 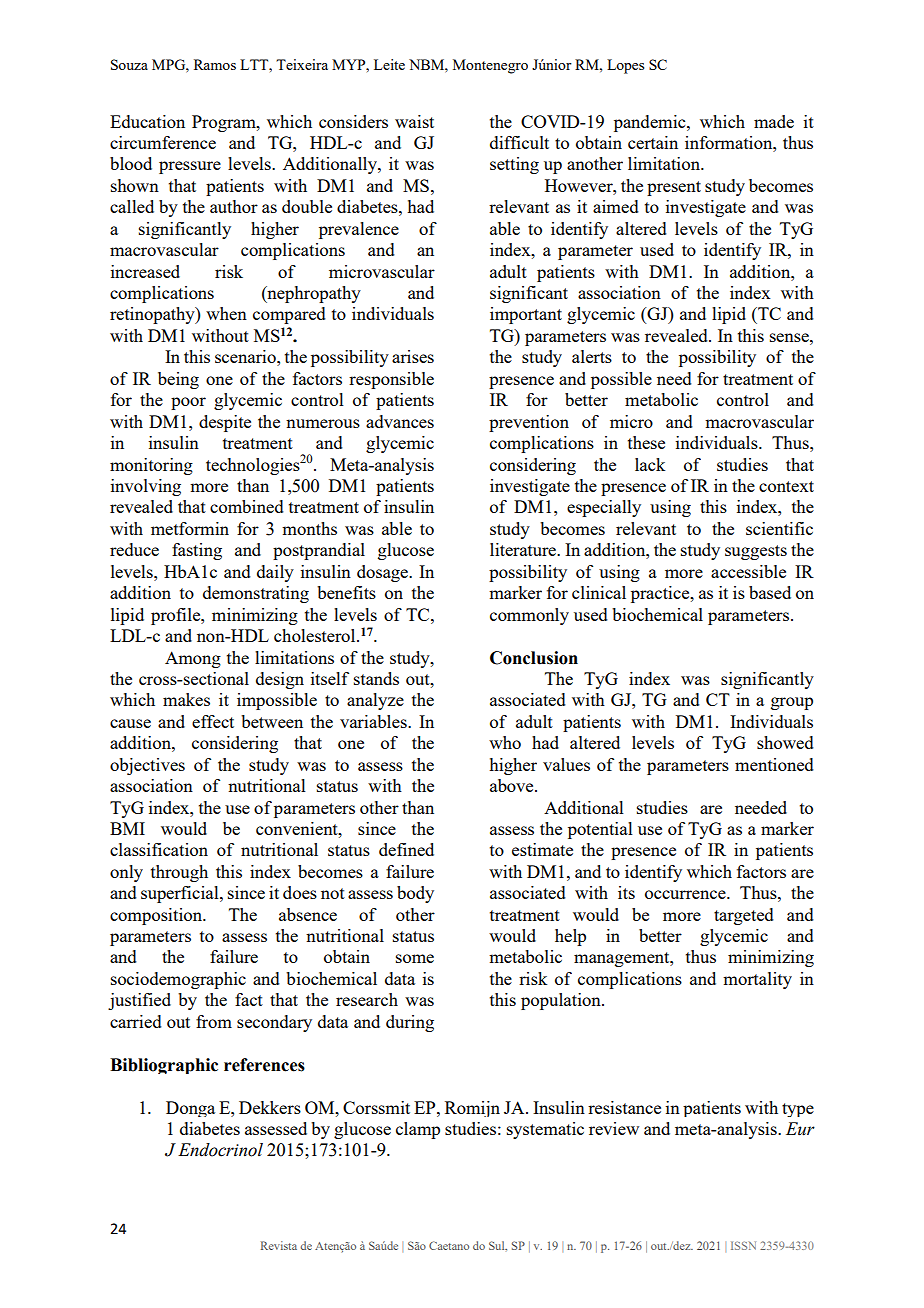 I want to click on these, so click(x=646, y=442).
